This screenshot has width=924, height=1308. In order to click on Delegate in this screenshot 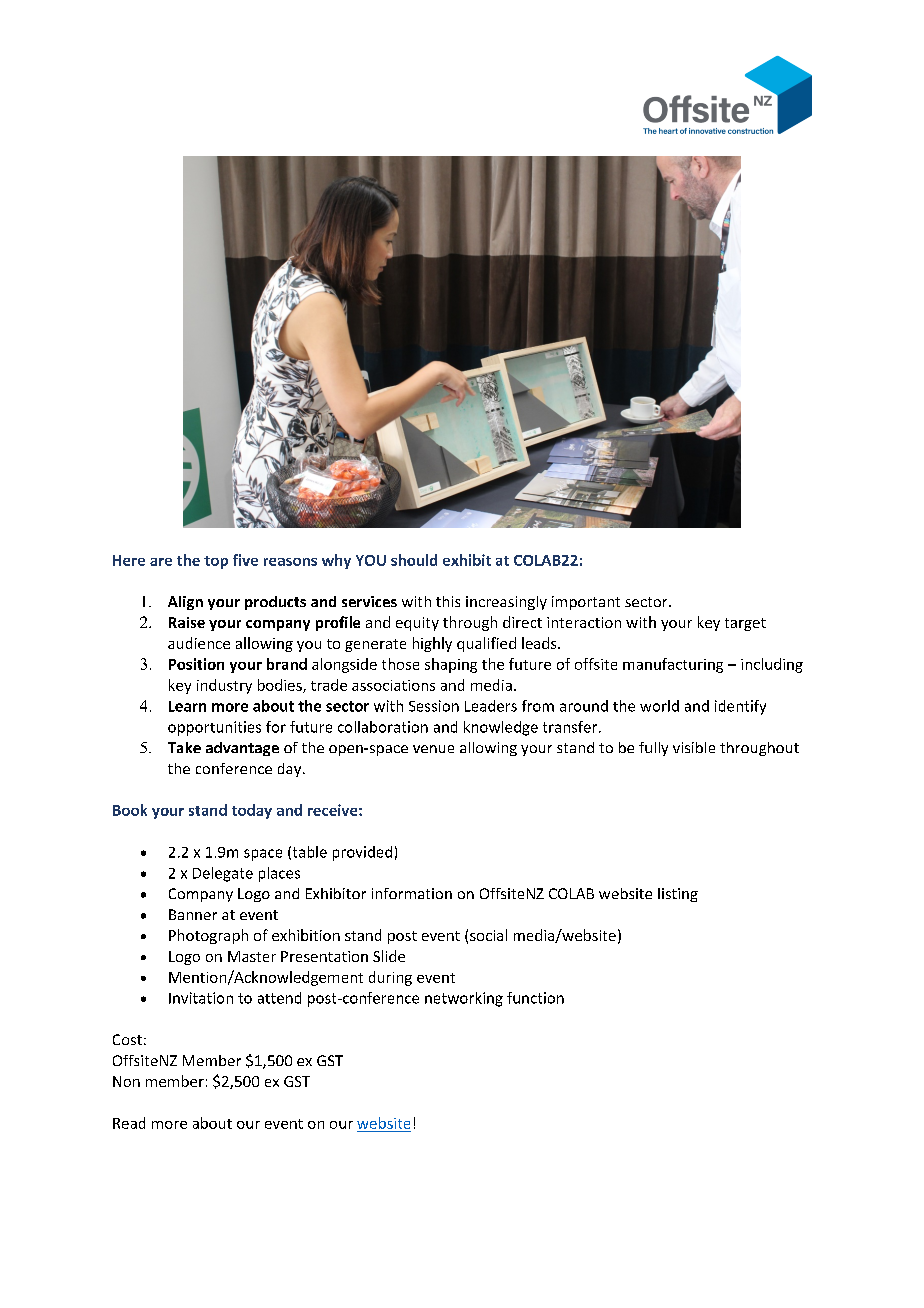, I will do `click(223, 874)`.
